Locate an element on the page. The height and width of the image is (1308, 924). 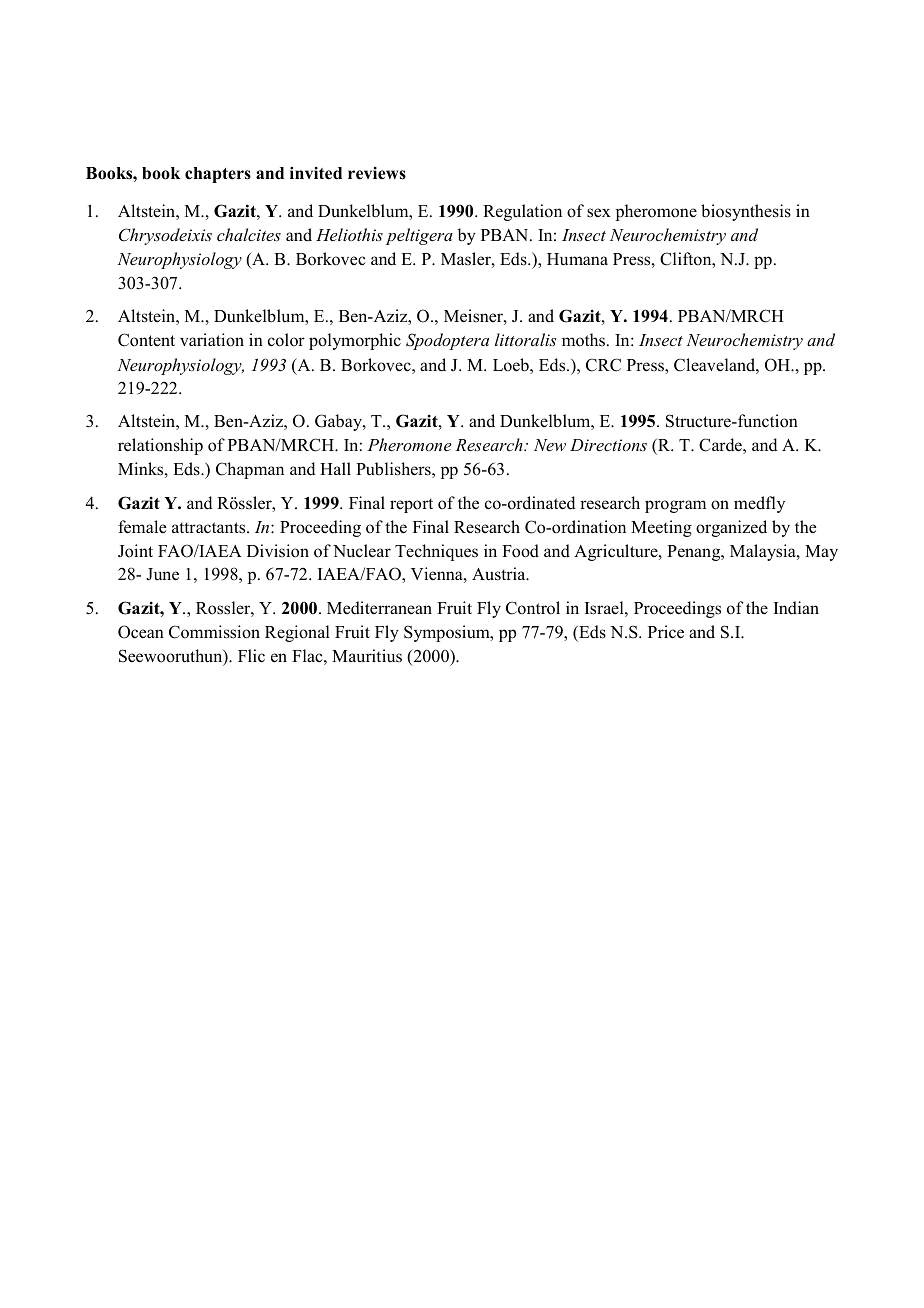
moths is located at coordinates (585, 340).
